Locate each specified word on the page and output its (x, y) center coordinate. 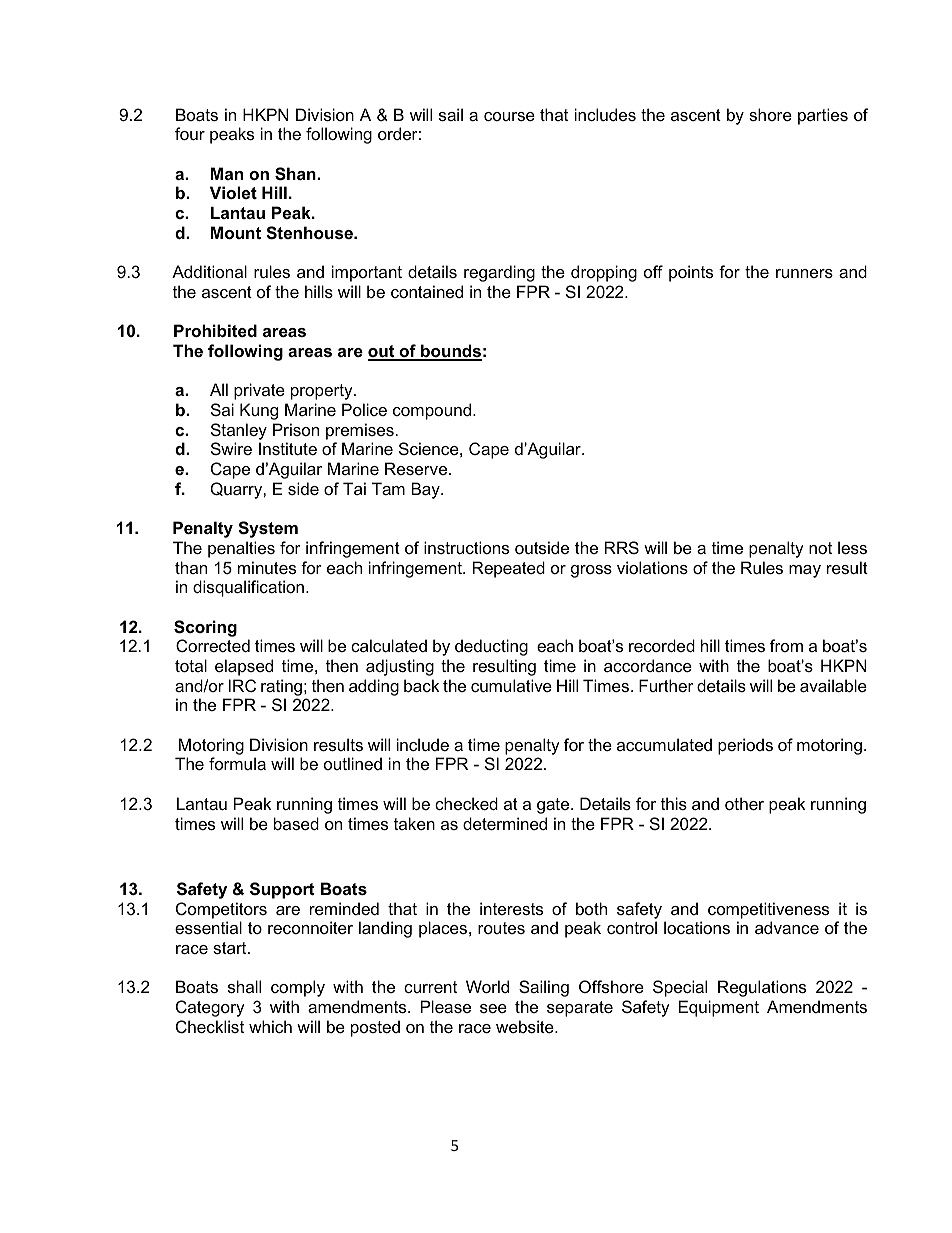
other (744, 803)
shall (244, 986)
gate (554, 806)
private (259, 391)
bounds (450, 352)
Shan (296, 174)
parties (823, 116)
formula (237, 763)
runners (804, 273)
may (805, 571)
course (509, 116)
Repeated (509, 569)
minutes (267, 567)
